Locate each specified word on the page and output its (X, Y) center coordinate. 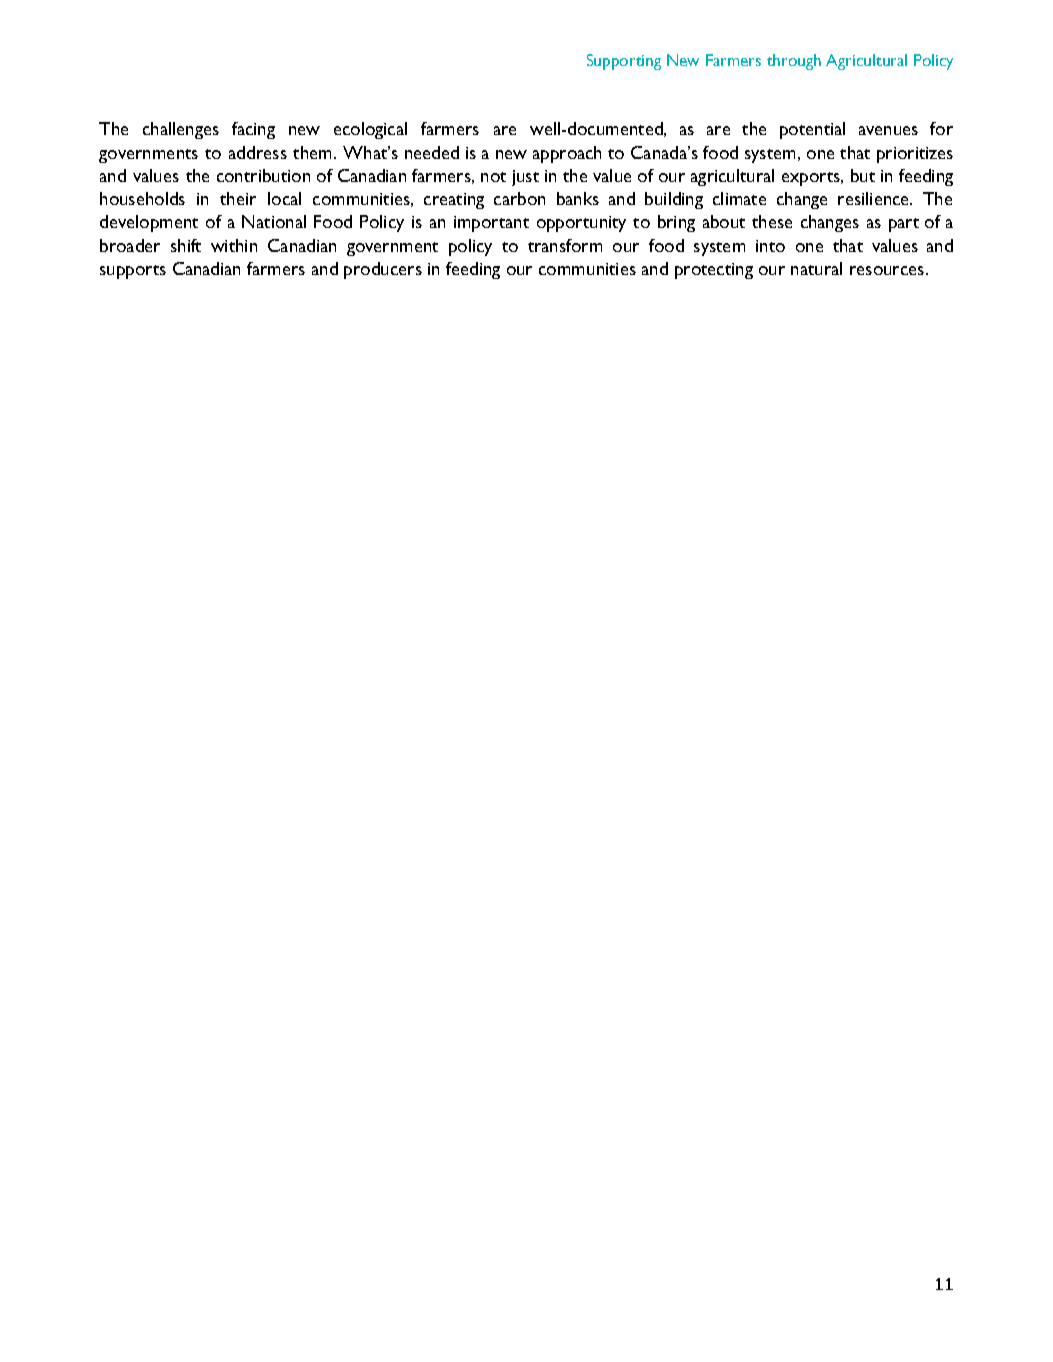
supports (133, 272)
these (772, 221)
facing (253, 130)
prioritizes (915, 155)
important (491, 224)
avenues (888, 130)
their (238, 198)
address (258, 152)
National (274, 221)
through (794, 62)
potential (812, 130)
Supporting (624, 62)
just (525, 178)
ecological (370, 130)
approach (567, 154)
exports (812, 179)
